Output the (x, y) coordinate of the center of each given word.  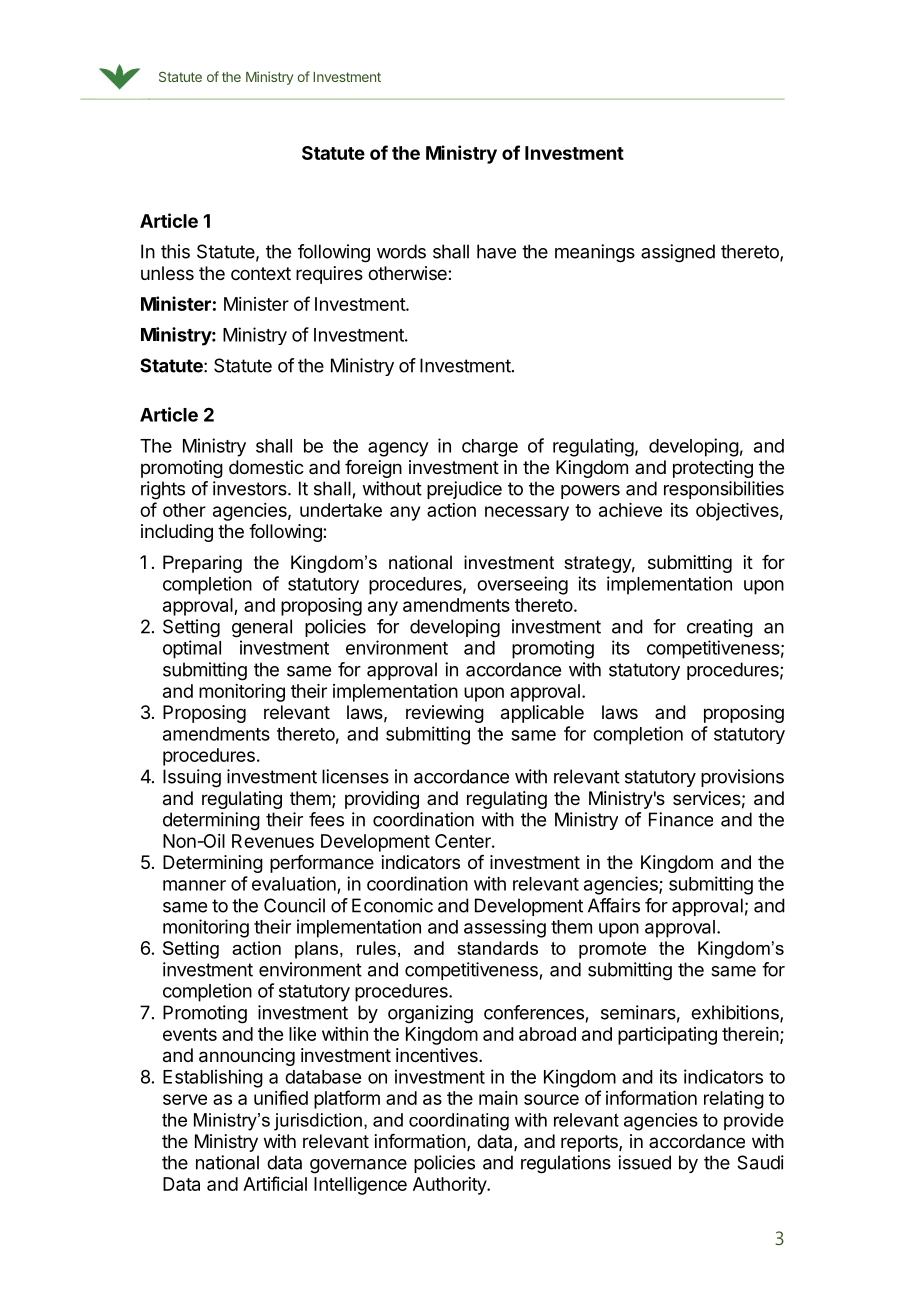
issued (644, 1162)
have (496, 251)
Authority (450, 1186)
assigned (678, 253)
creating (720, 628)
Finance (681, 819)
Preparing (202, 564)
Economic (392, 905)
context (261, 273)
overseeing (522, 585)
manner (194, 885)
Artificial (275, 1183)
